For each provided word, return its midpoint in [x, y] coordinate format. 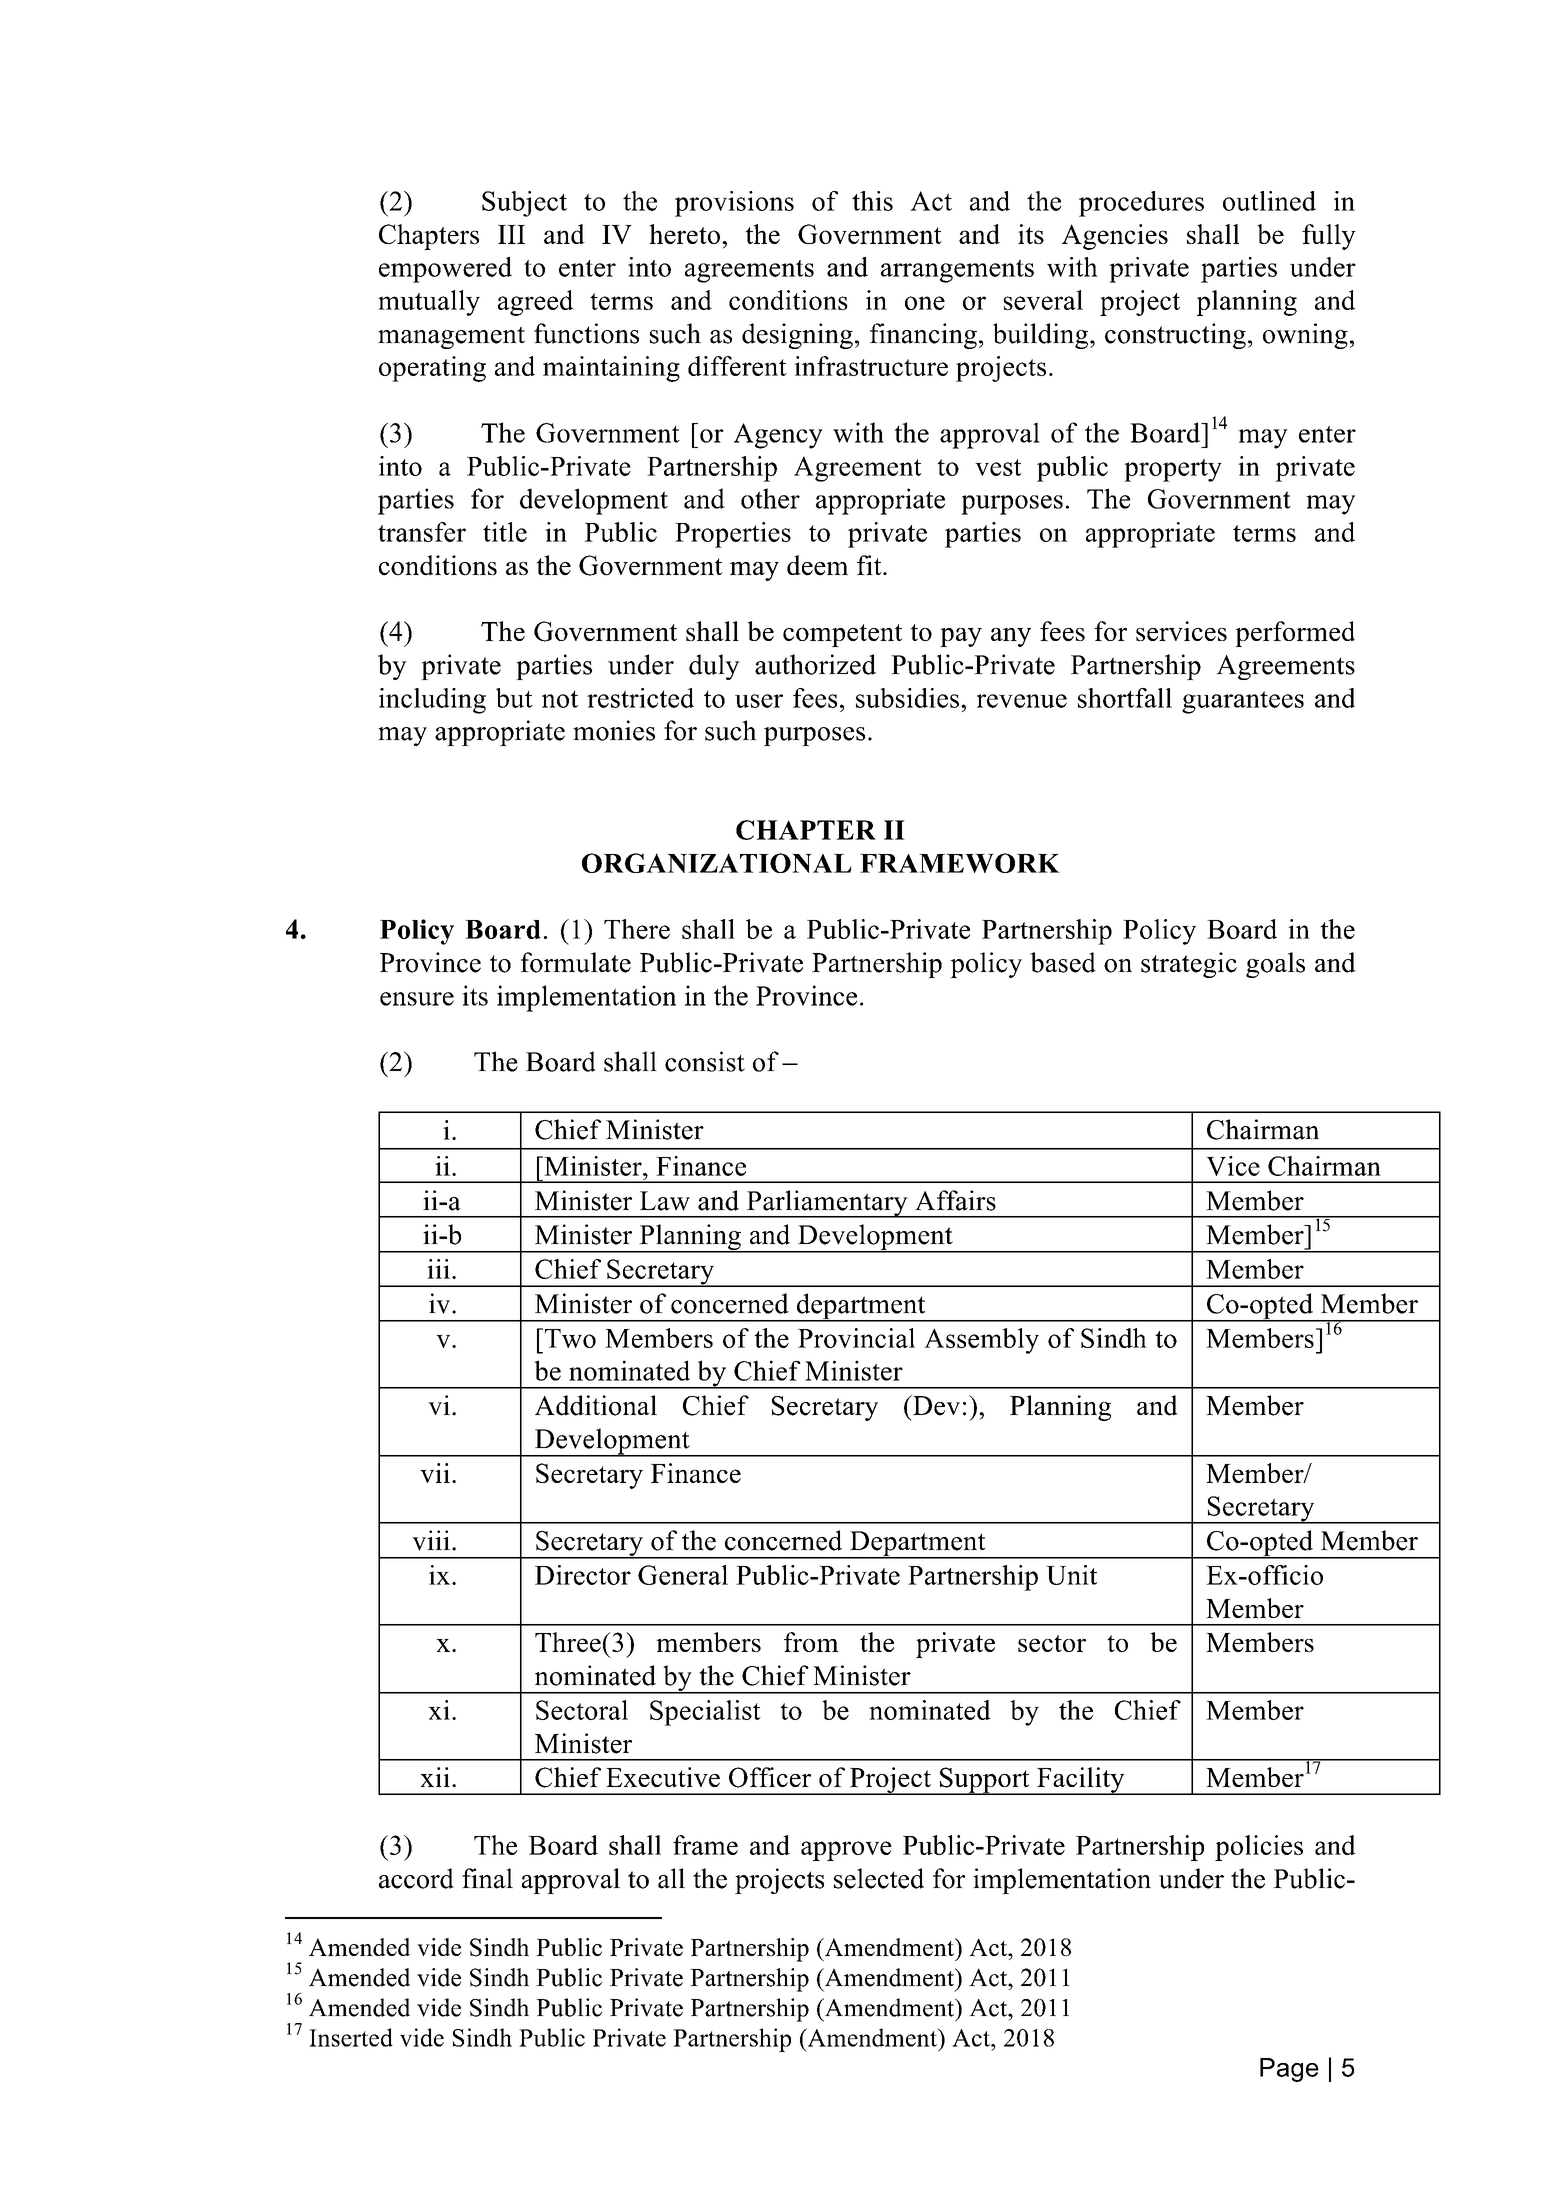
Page [1289, 2070]
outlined [1269, 201]
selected [879, 1878]
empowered [445, 270]
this [872, 201]
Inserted [351, 2037]
